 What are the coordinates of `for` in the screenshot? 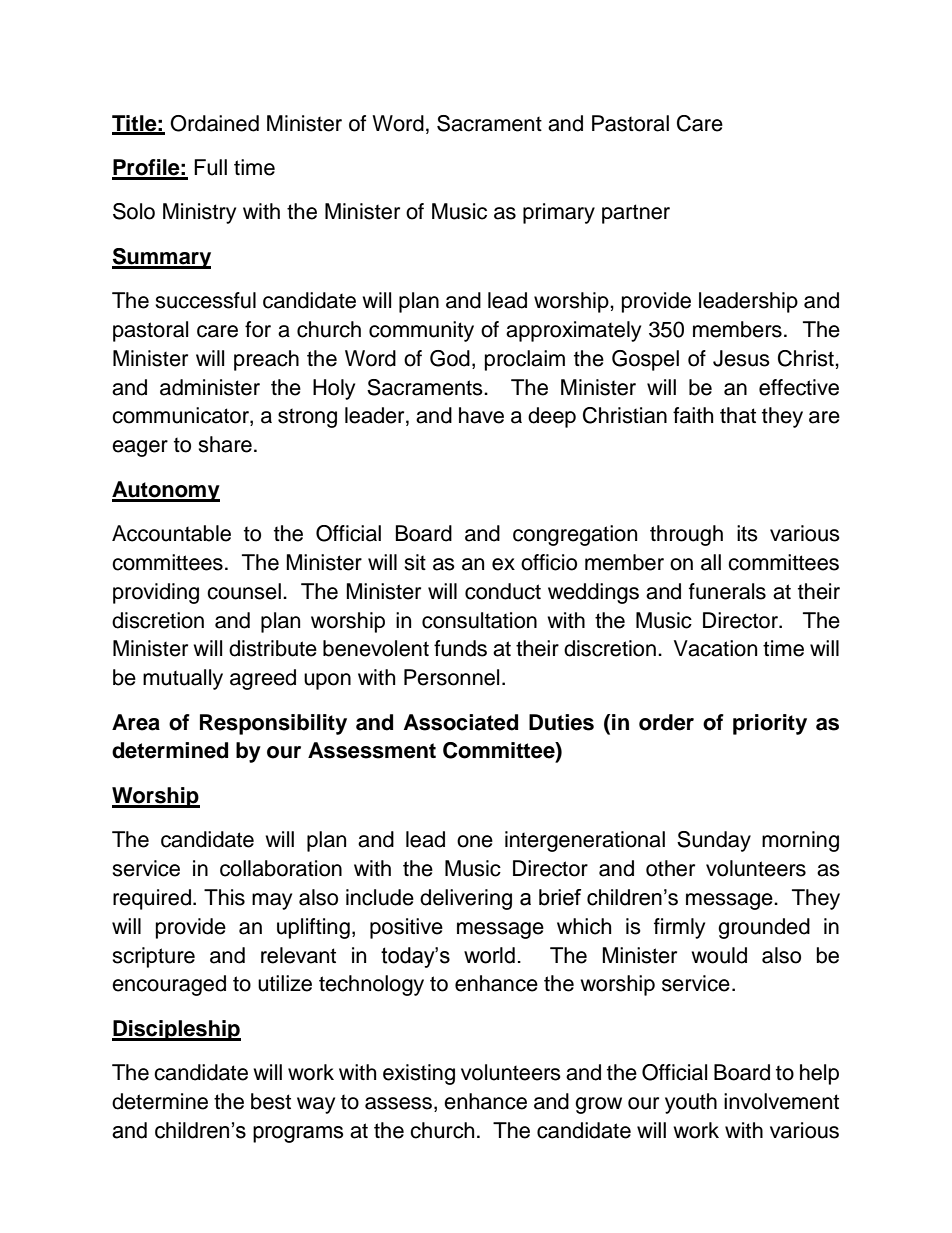 It's located at (258, 329).
